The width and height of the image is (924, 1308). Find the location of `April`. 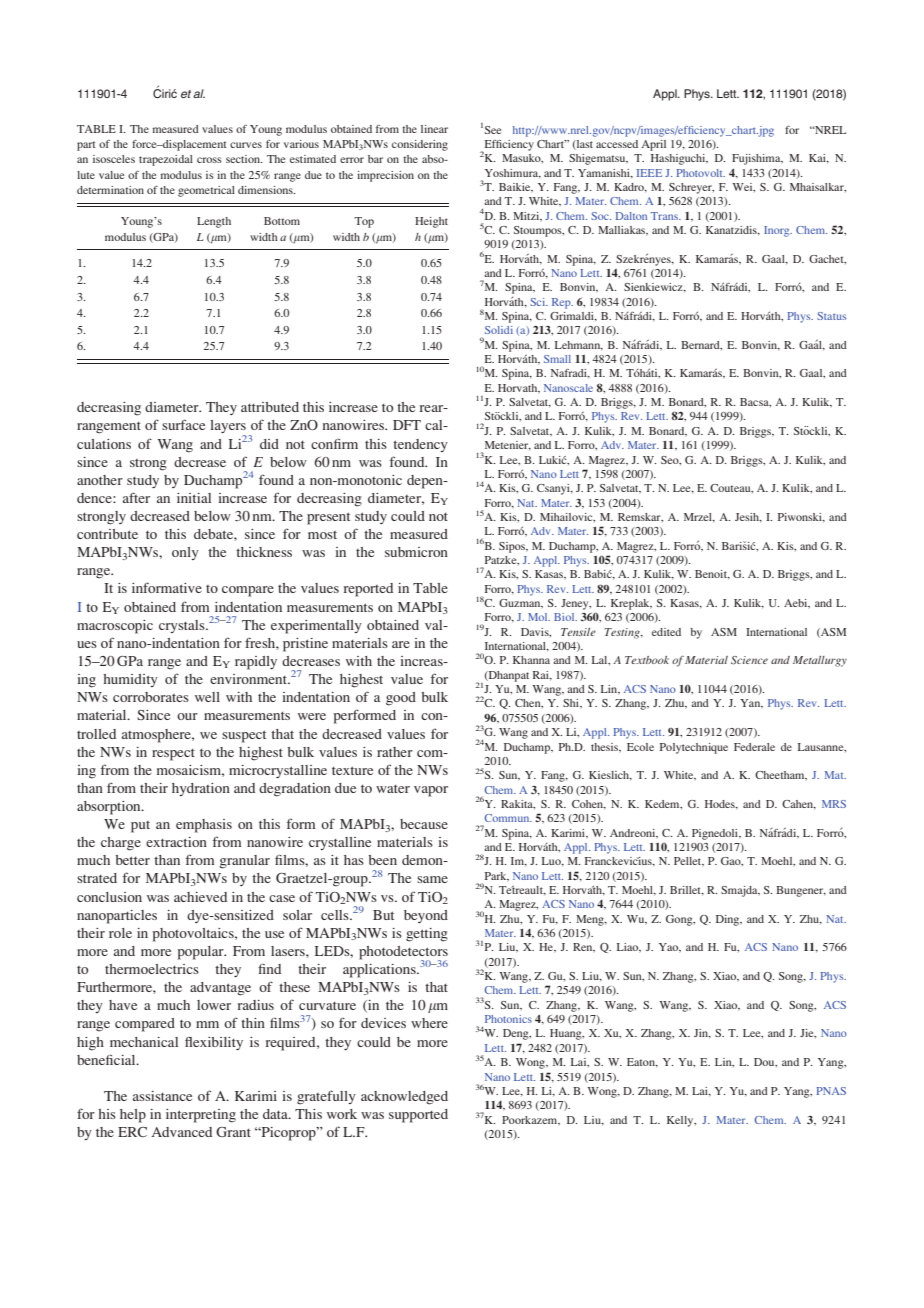

April is located at coordinates (653, 145).
